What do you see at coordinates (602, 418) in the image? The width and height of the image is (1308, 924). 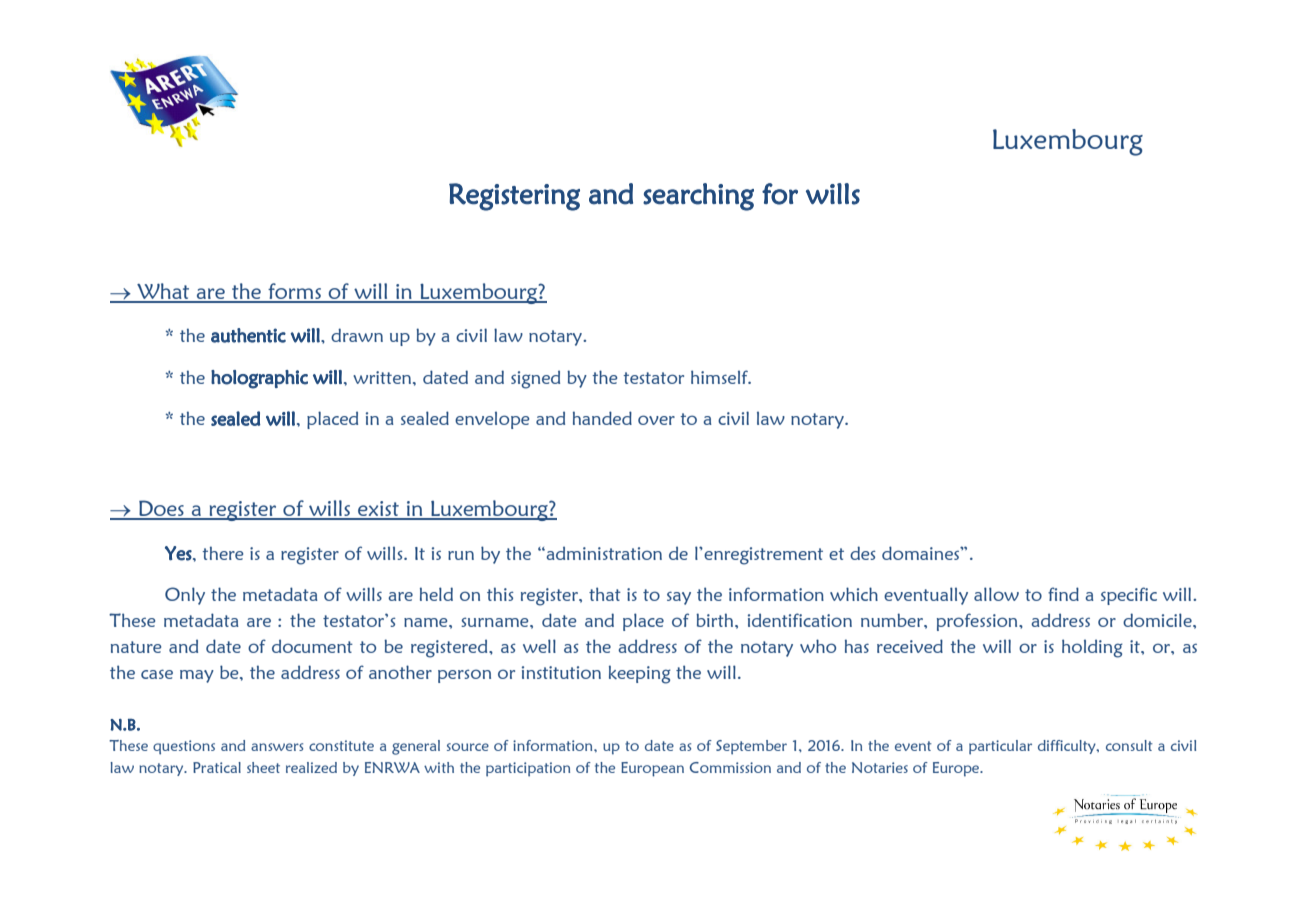 I see `handed` at bounding box center [602, 418].
